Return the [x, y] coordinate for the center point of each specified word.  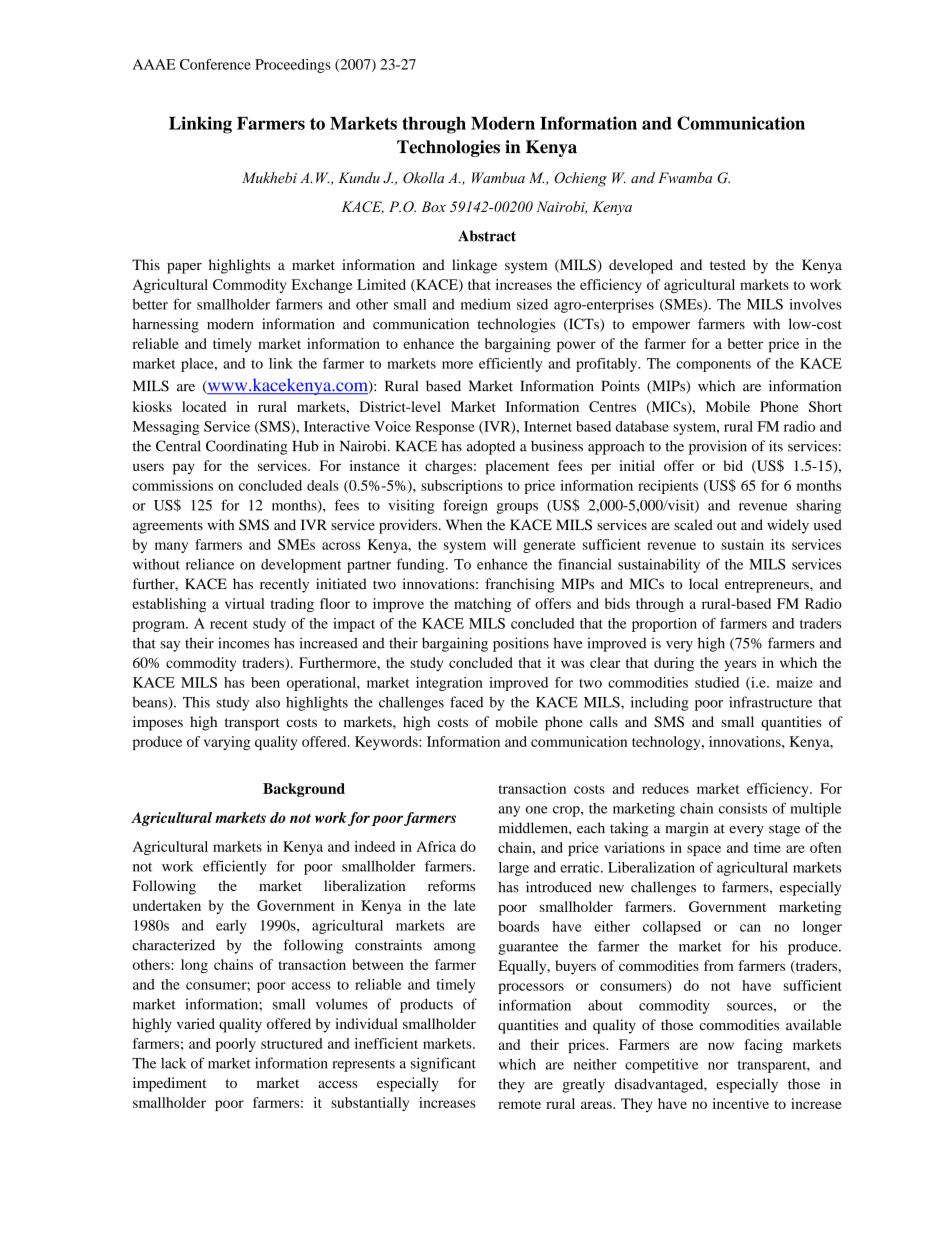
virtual [244, 603]
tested [728, 264]
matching [482, 605]
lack [173, 1063]
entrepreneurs [768, 586]
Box [433, 206]
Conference [215, 64]
